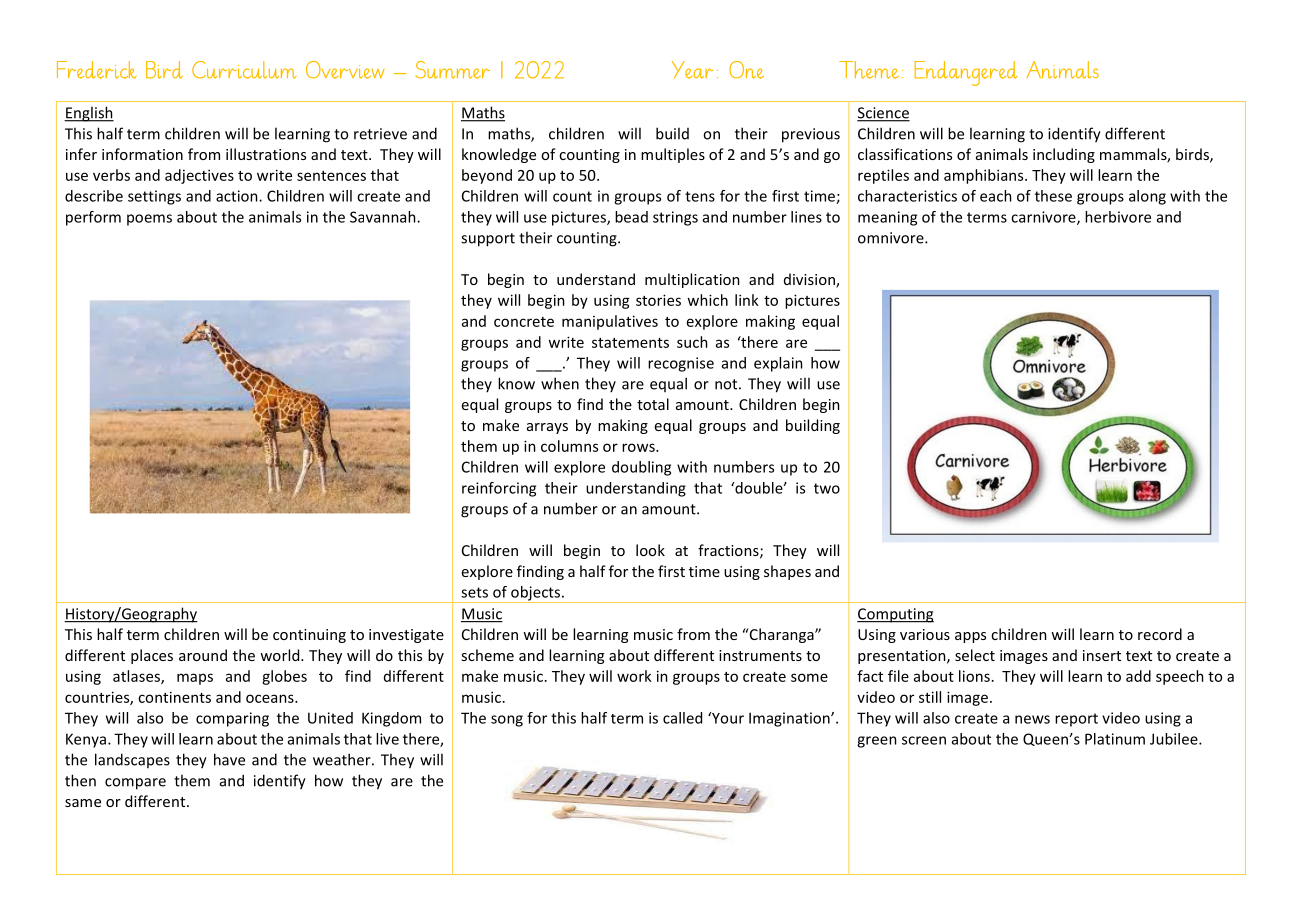 This screenshot has width=1308, height=924. I want to click on multiplication, so click(692, 280).
